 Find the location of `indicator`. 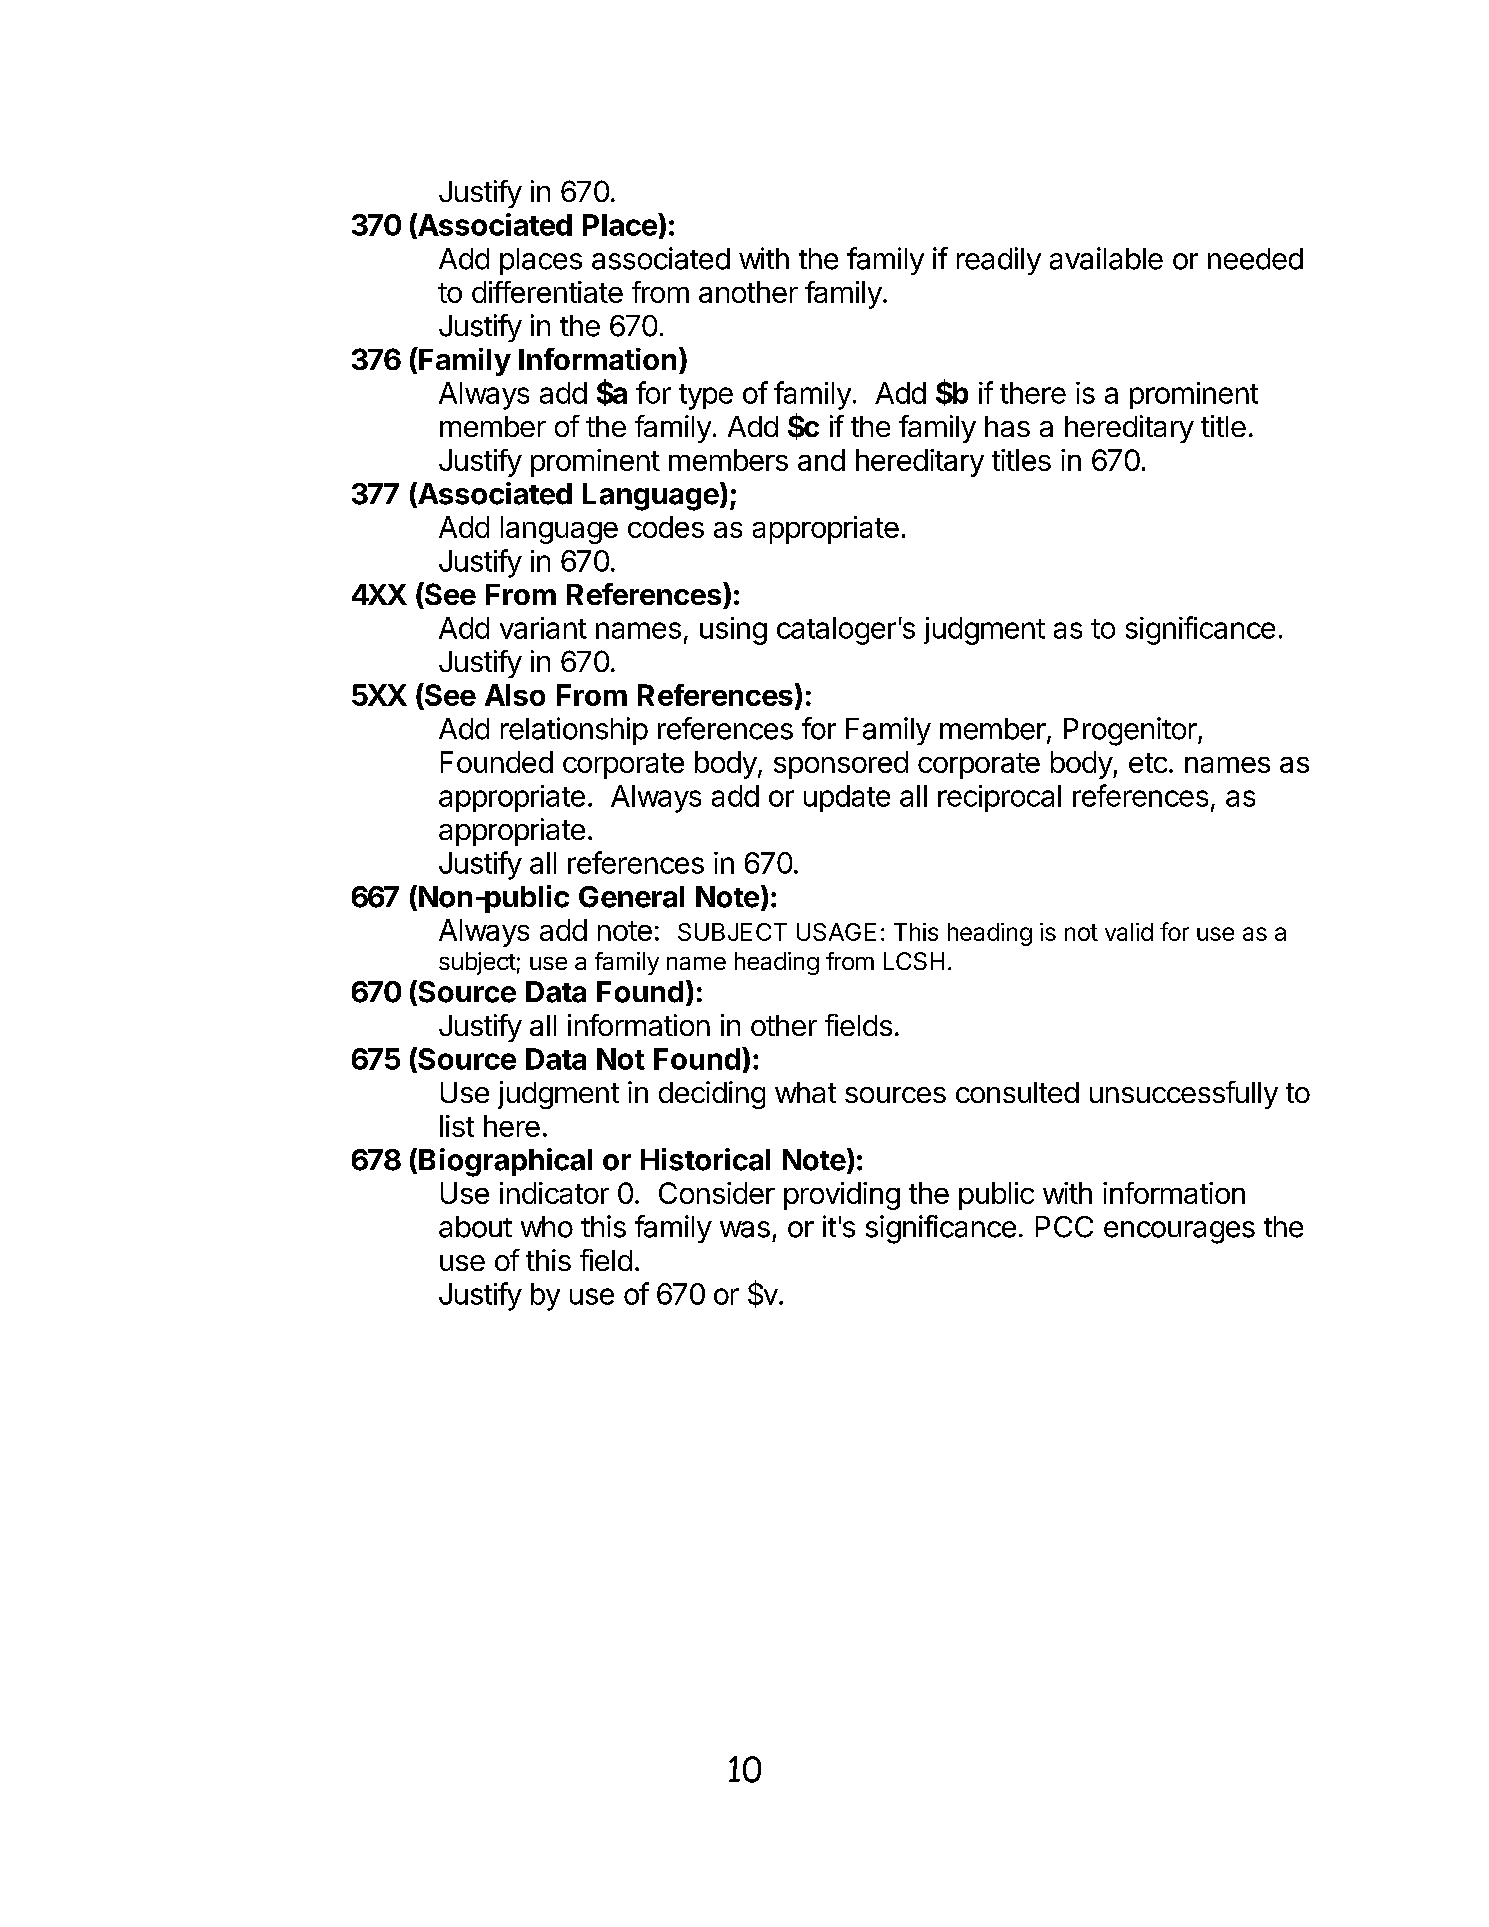

indicator is located at coordinates (554, 1193).
